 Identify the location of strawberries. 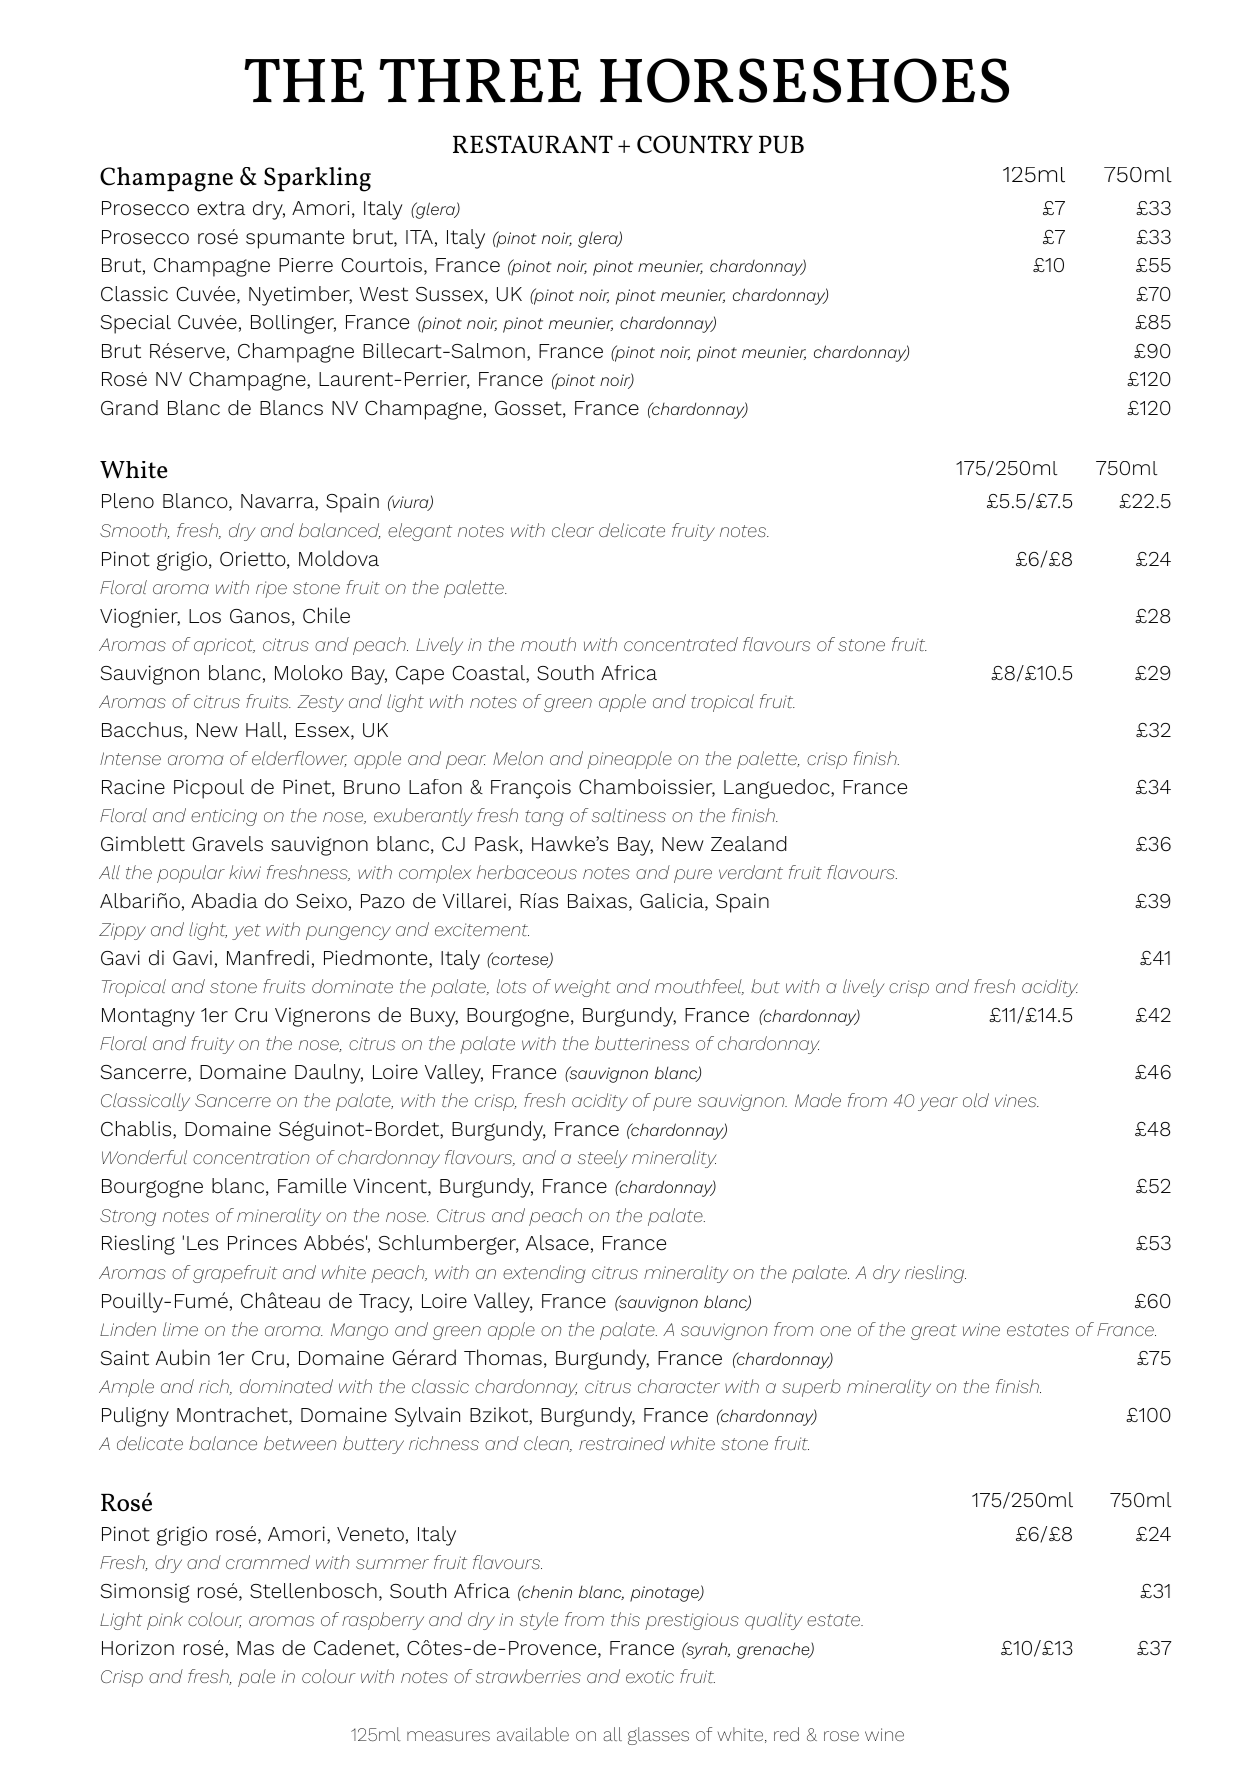
(528, 1676).
